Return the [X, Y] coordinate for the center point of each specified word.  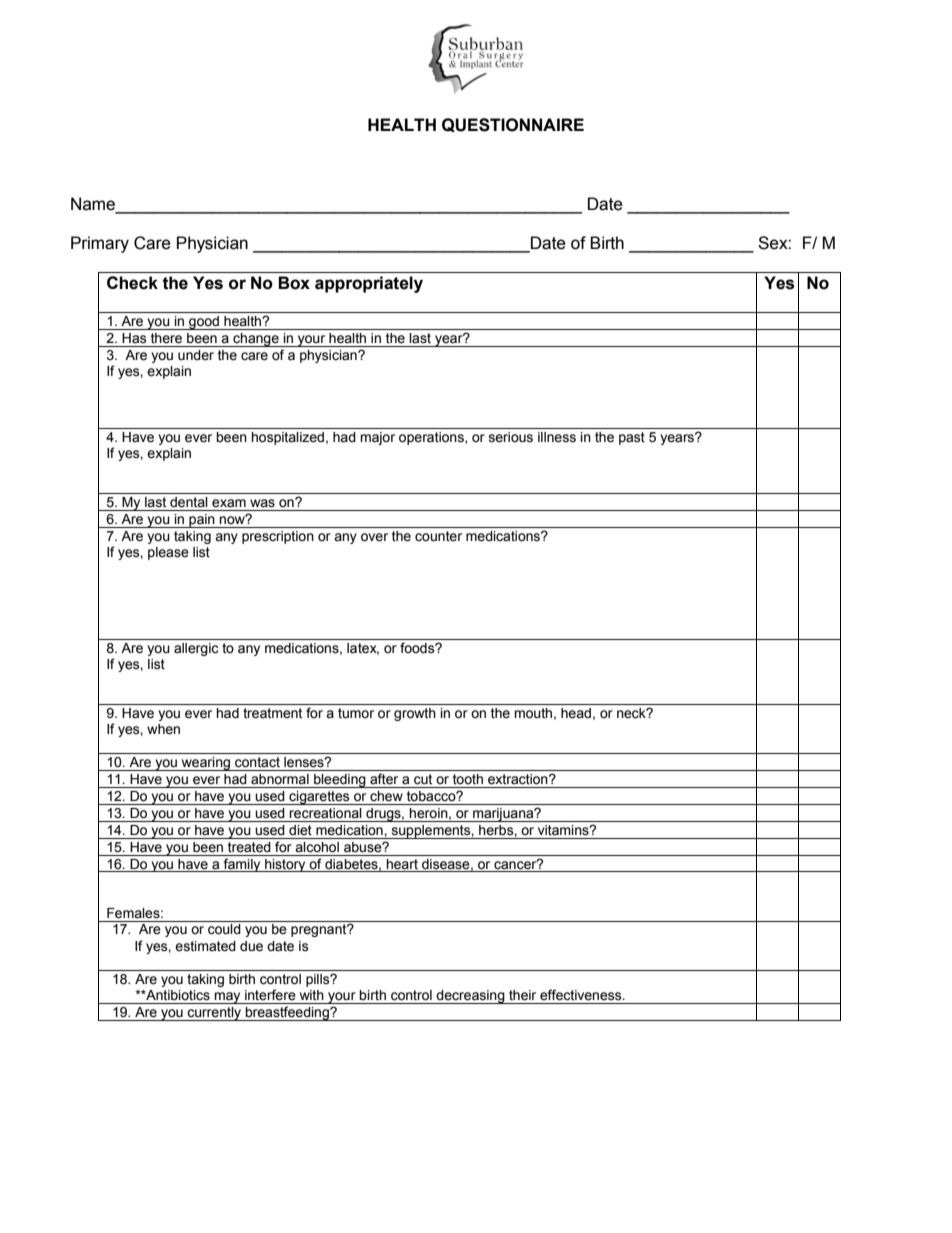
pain [202, 521]
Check [132, 283]
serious [511, 437]
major [377, 438]
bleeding [340, 781]
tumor [356, 713]
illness [557, 437]
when [163, 729]
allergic [196, 649]
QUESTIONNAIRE [513, 125]
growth [415, 714]
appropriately [369, 284]
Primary [100, 244]
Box [294, 283]
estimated [205, 946]
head [576, 713]
